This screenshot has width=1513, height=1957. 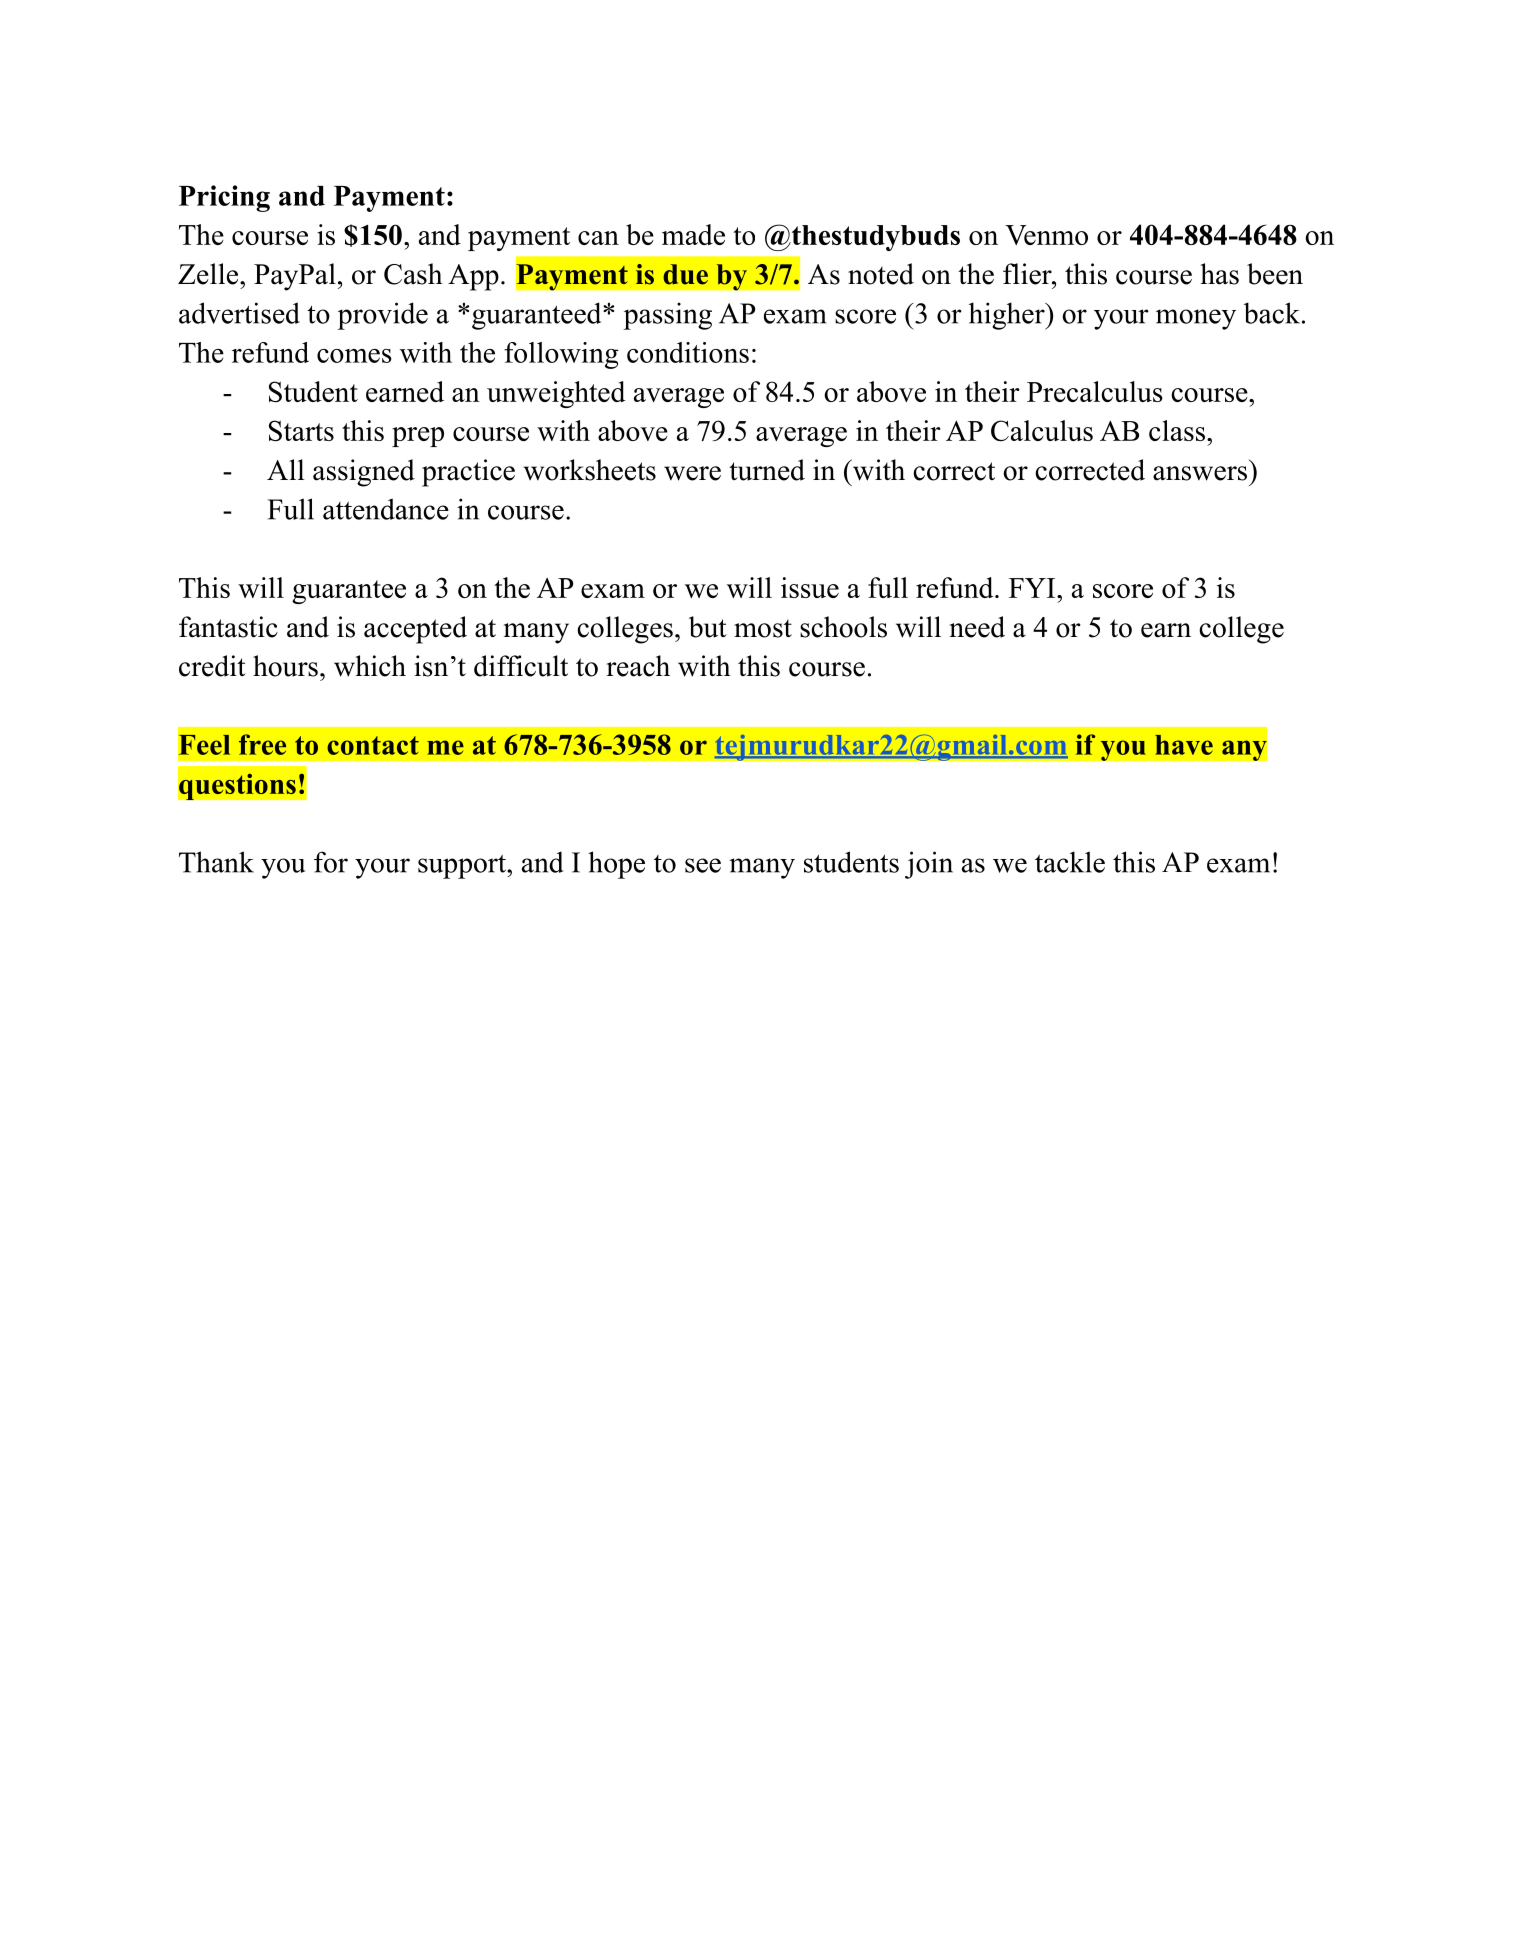 I want to click on Starts, so click(x=301, y=430).
